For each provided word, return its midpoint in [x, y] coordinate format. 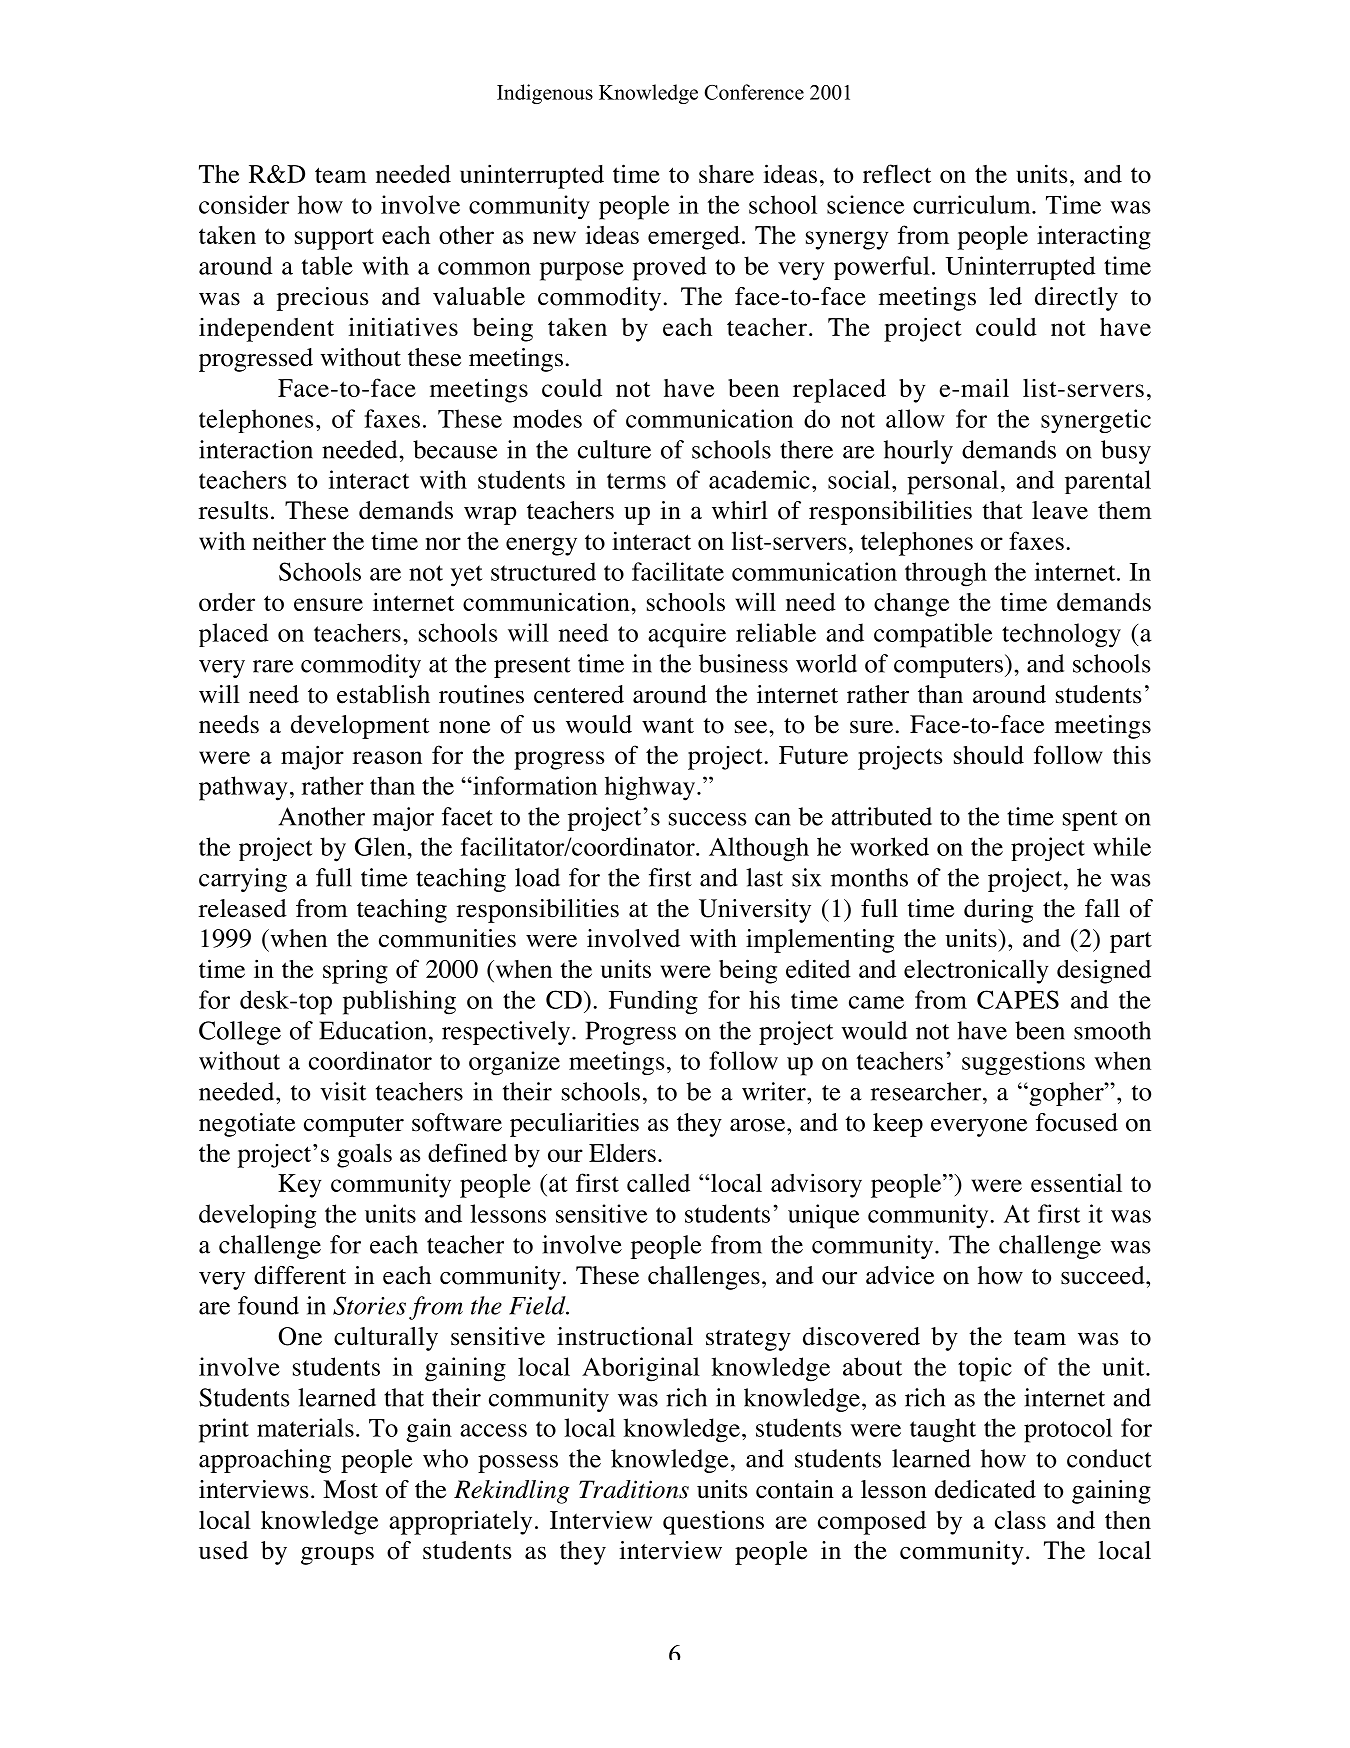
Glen [381, 846]
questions [713, 1522]
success [707, 819]
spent [1090, 820]
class [1020, 1519]
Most [350, 1489]
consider [244, 204]
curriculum [973, 204]
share [726, 174]
